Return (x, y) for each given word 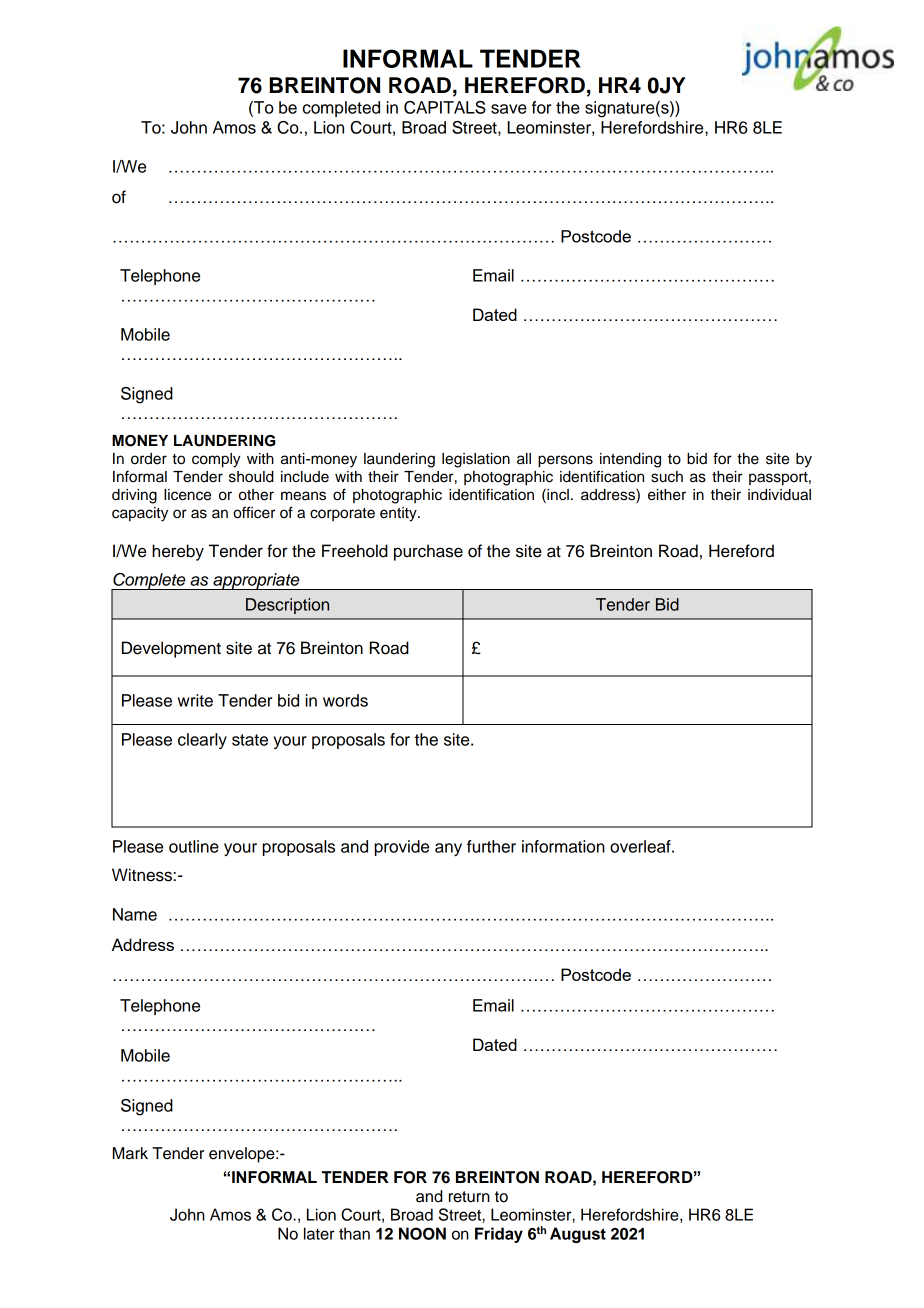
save (509, 109)
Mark (130, 1153)
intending (630, 460)
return (469, 1197)
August (578, 1235)
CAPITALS (445, 107)
